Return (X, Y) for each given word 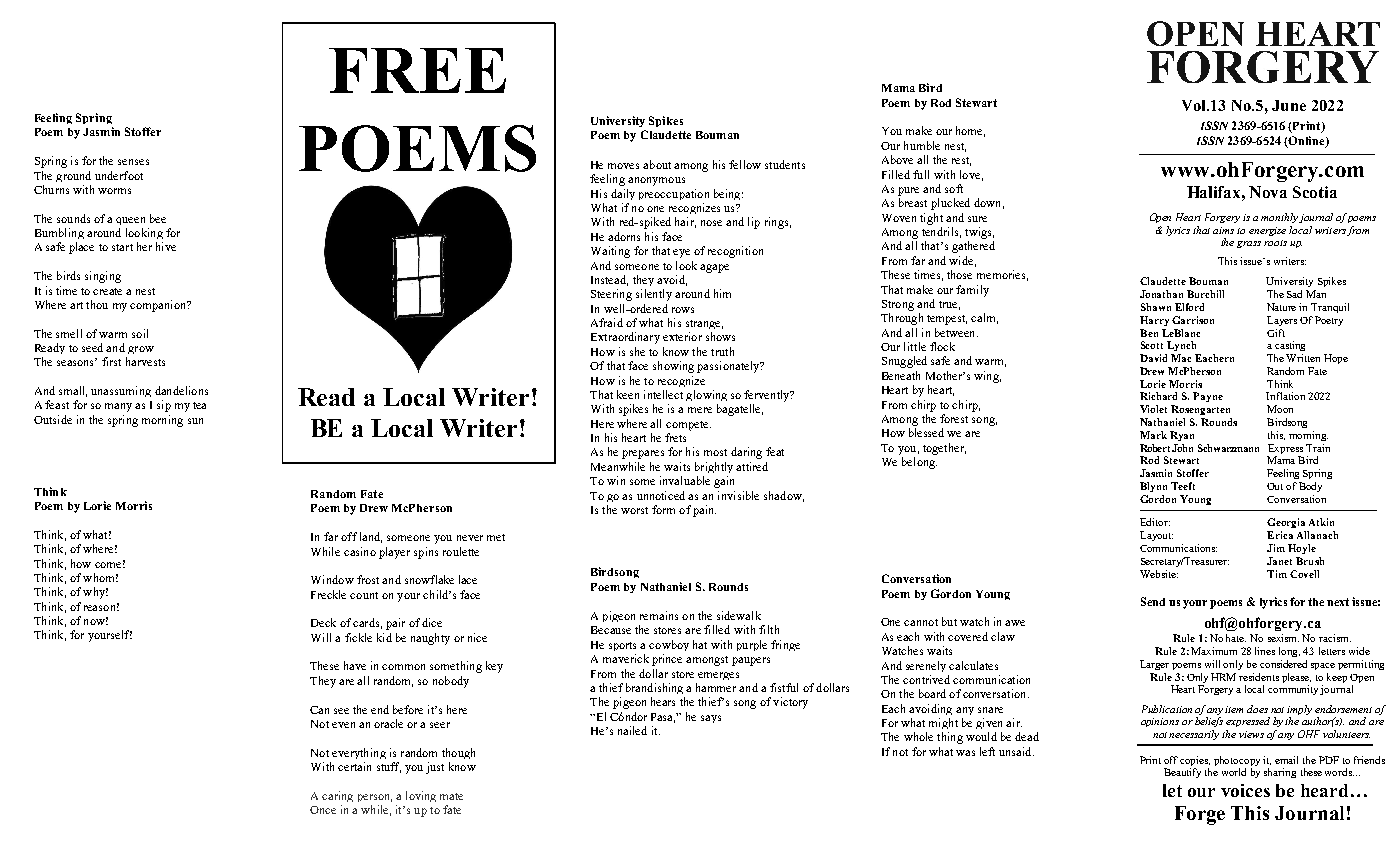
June (1289, 105)
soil (140, 333)
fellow (745, 164)
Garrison (1193, 320)
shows (720, 336)
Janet (1279, 561)
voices (1245, 790)
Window (332, 579)
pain (704, 511)
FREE (417, 70)
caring (337, 796)
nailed (632, 730)
